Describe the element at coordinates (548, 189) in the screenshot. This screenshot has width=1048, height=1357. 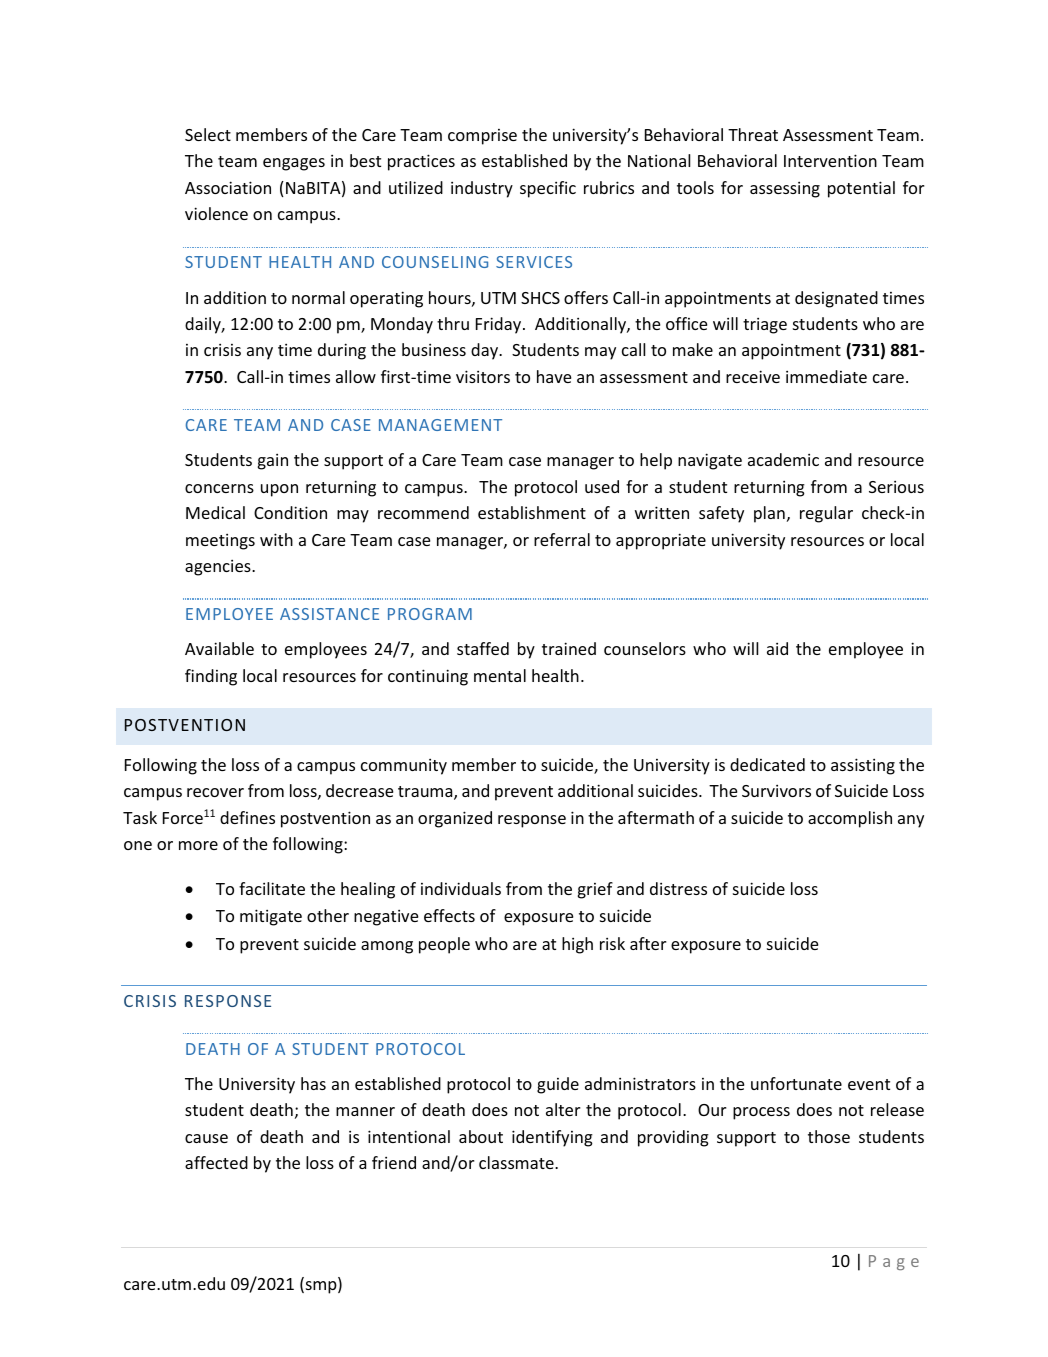
I see `specific` at that location.
